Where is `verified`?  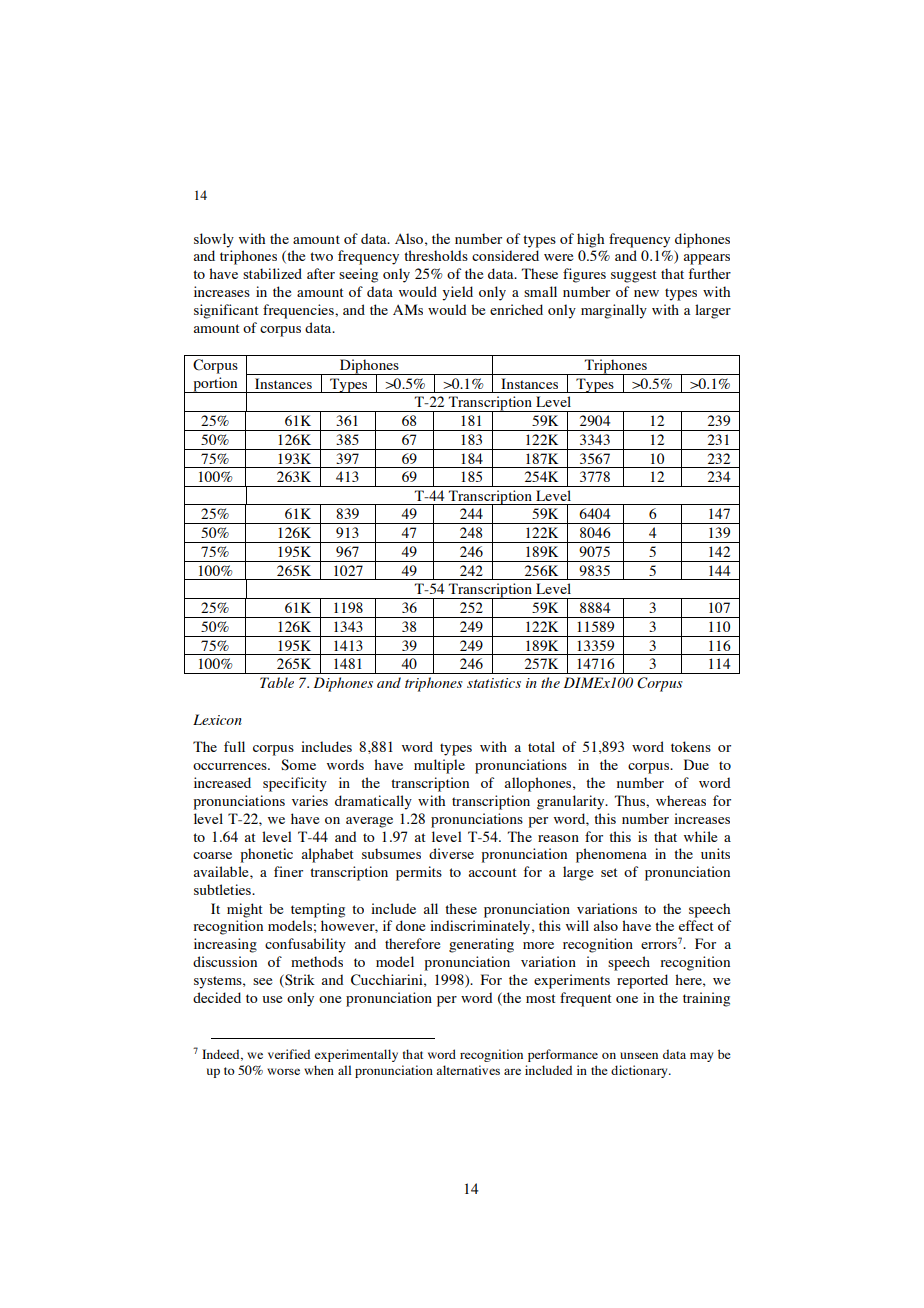
verified is located at coordinates (289, 1054).
